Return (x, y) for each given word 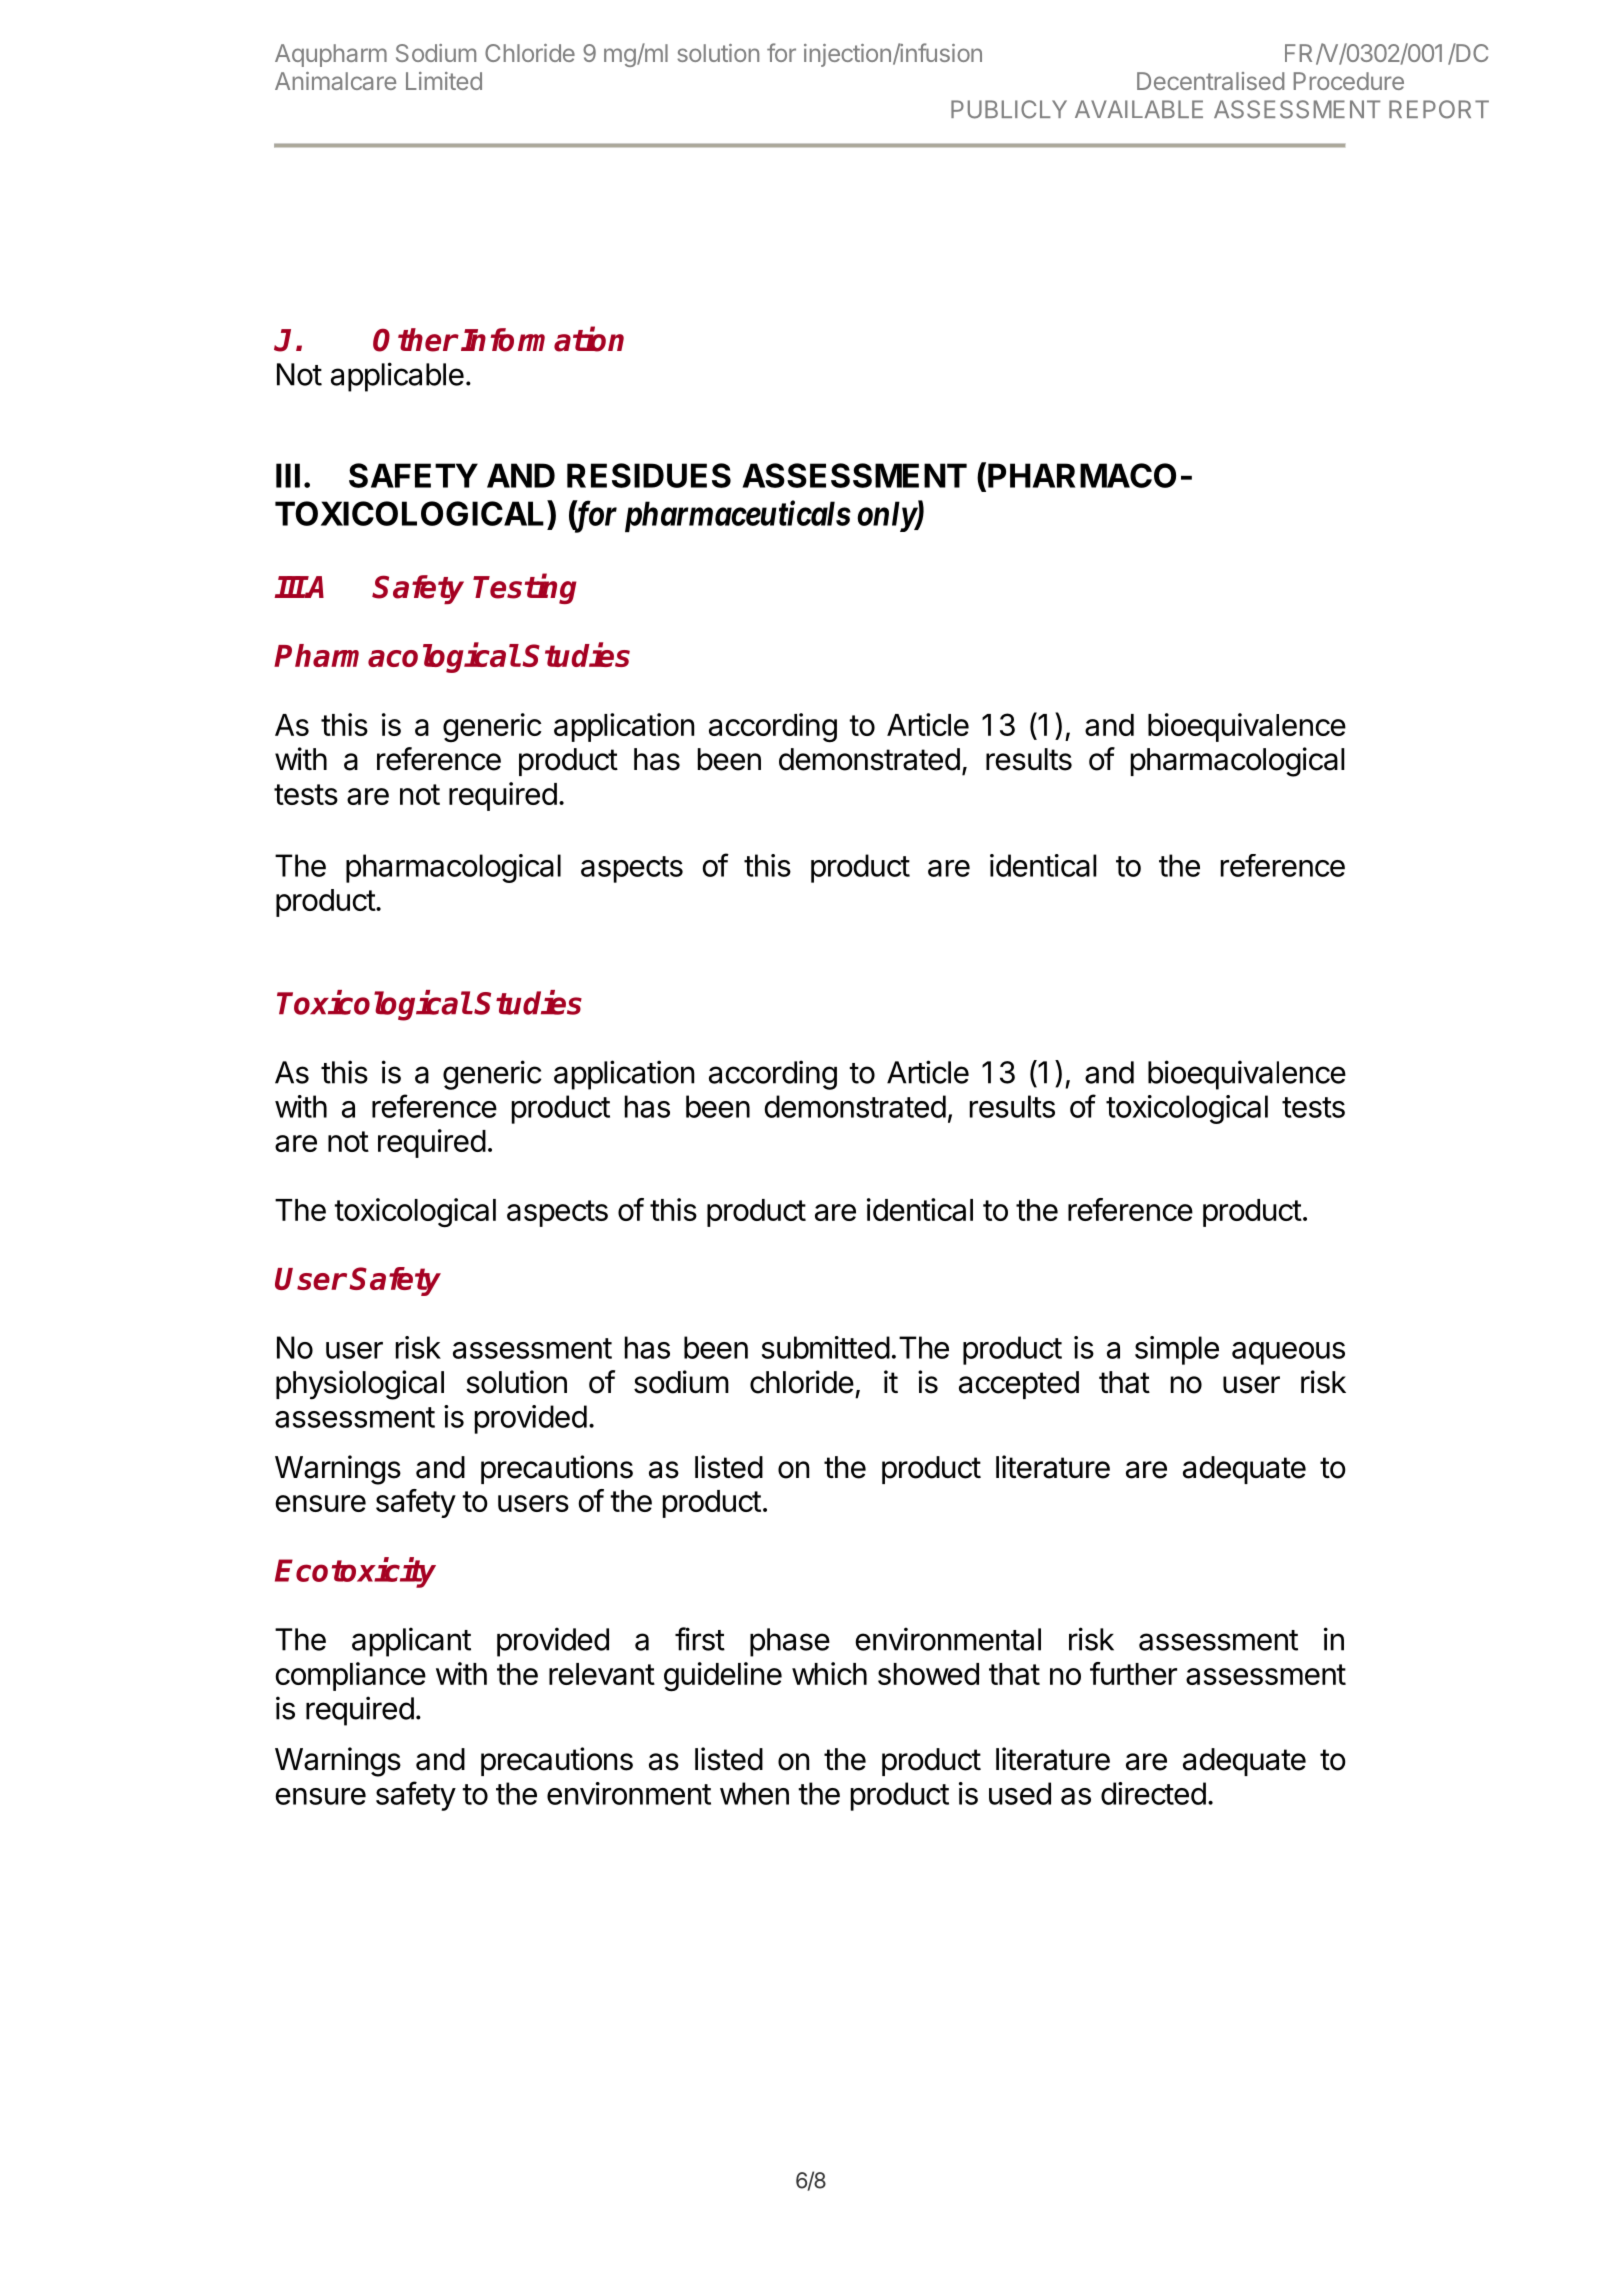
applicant (411, 1642)
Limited (444, 81)
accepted (1019, 1385)
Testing (525, 589)
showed (928, 1674)
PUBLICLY (1009, 109)
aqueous (1288, 1353)
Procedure (1349, 81)
